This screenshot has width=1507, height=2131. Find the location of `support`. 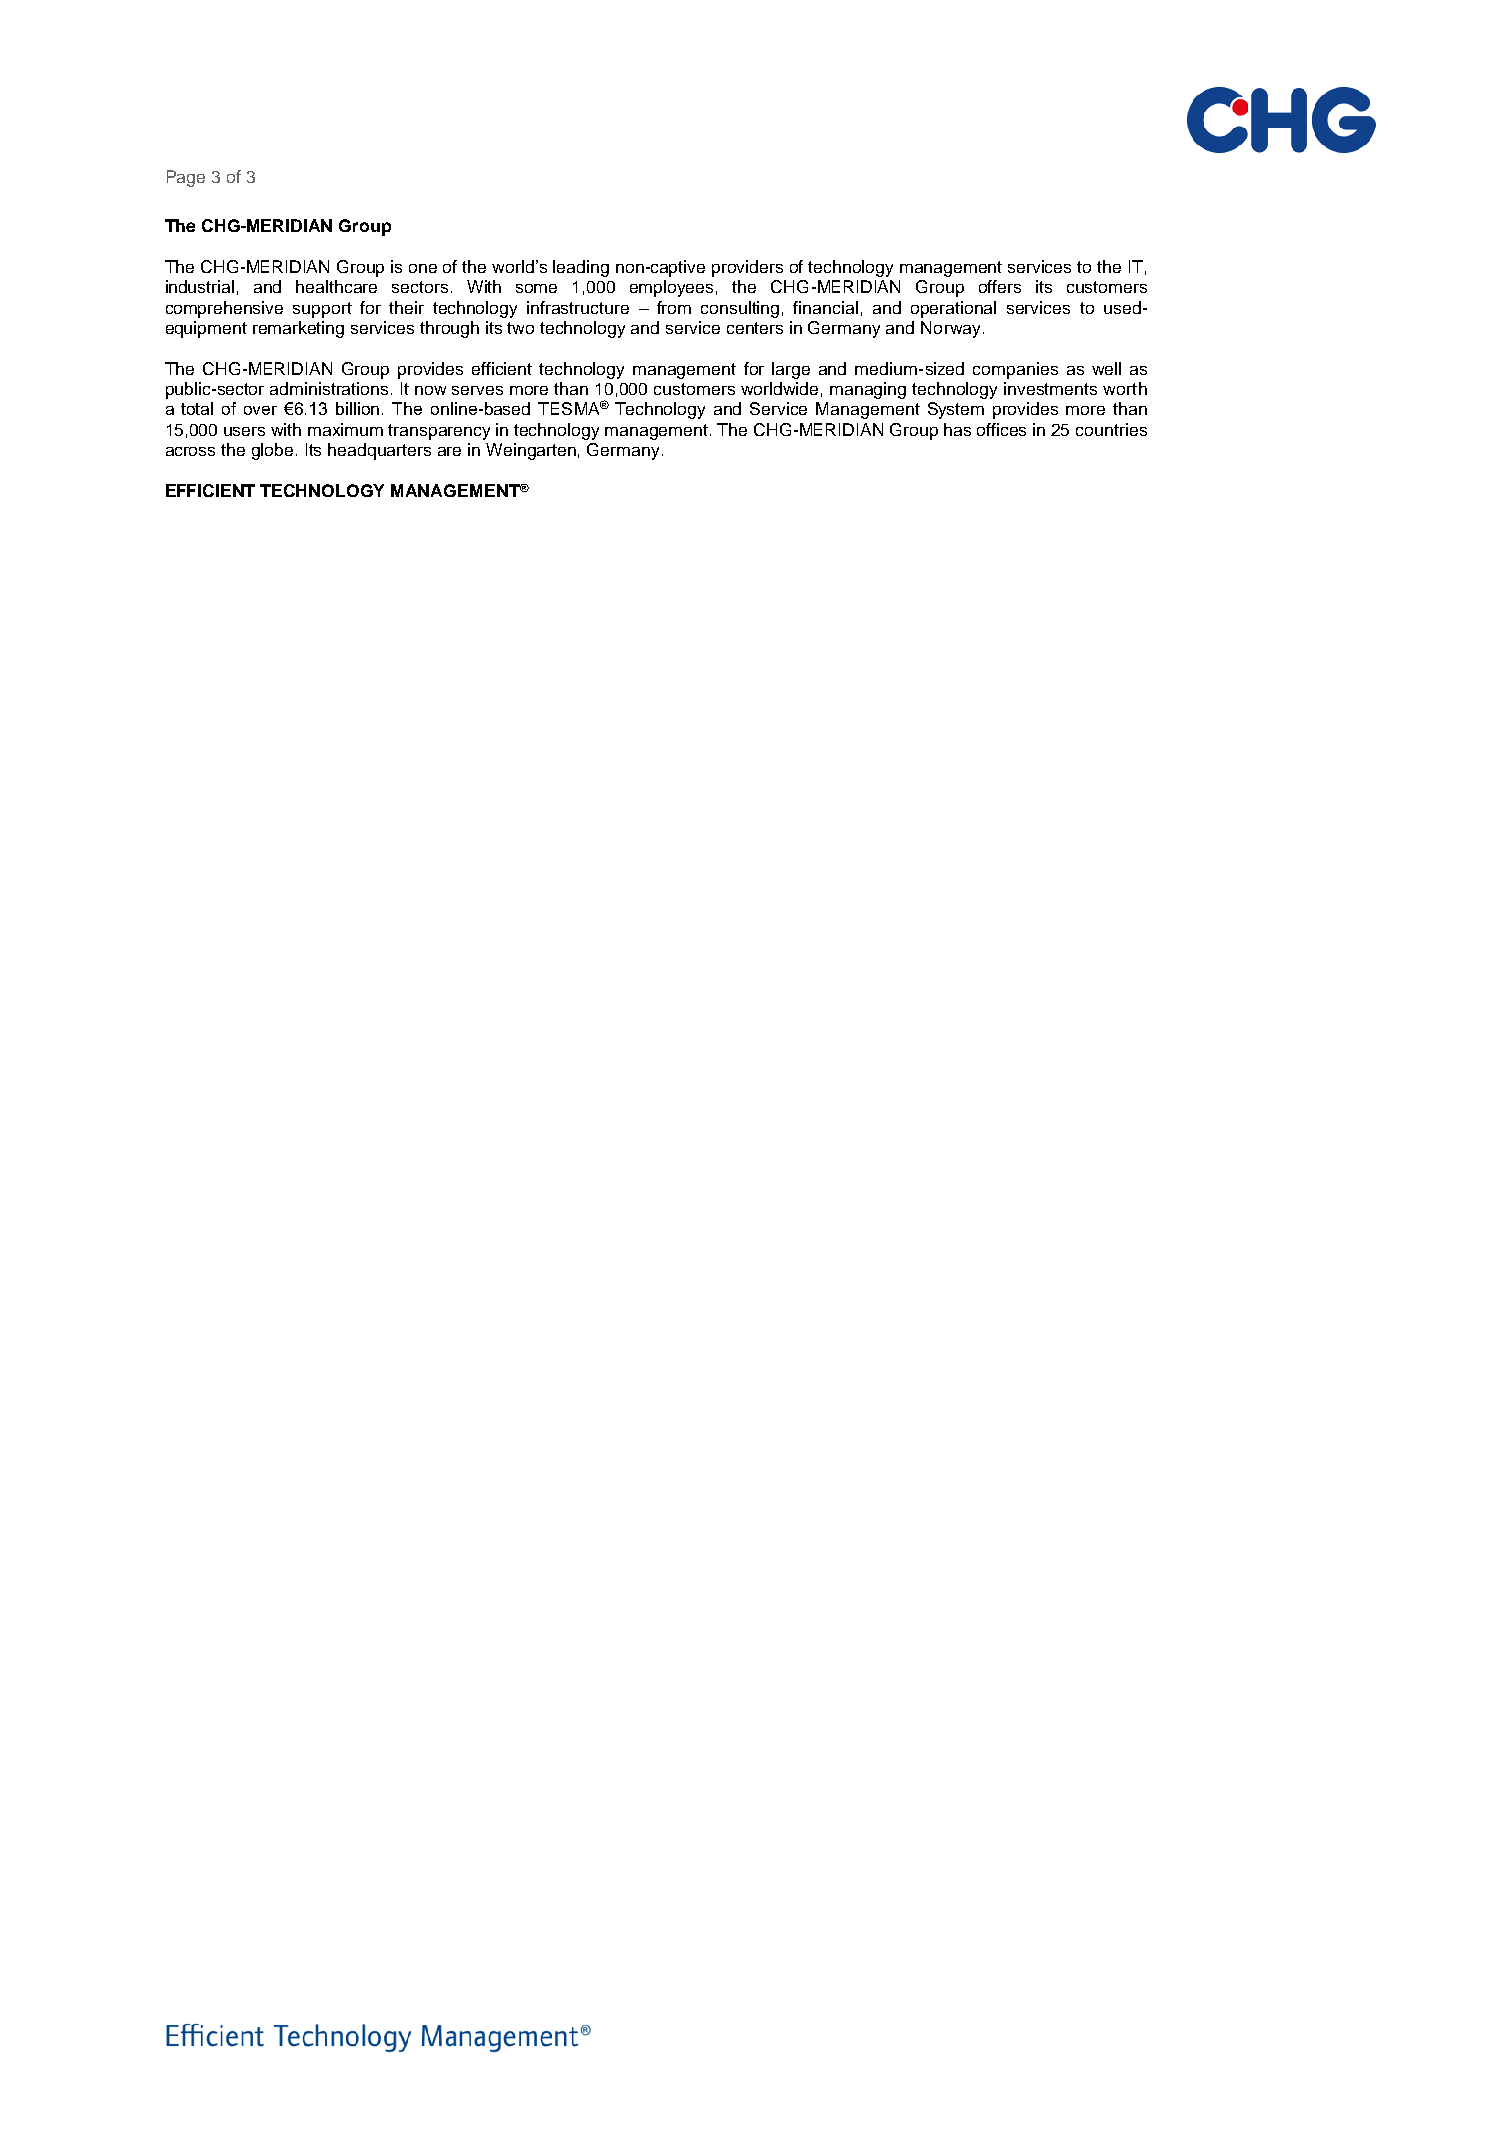

support is located at coordinates (322, 310).
